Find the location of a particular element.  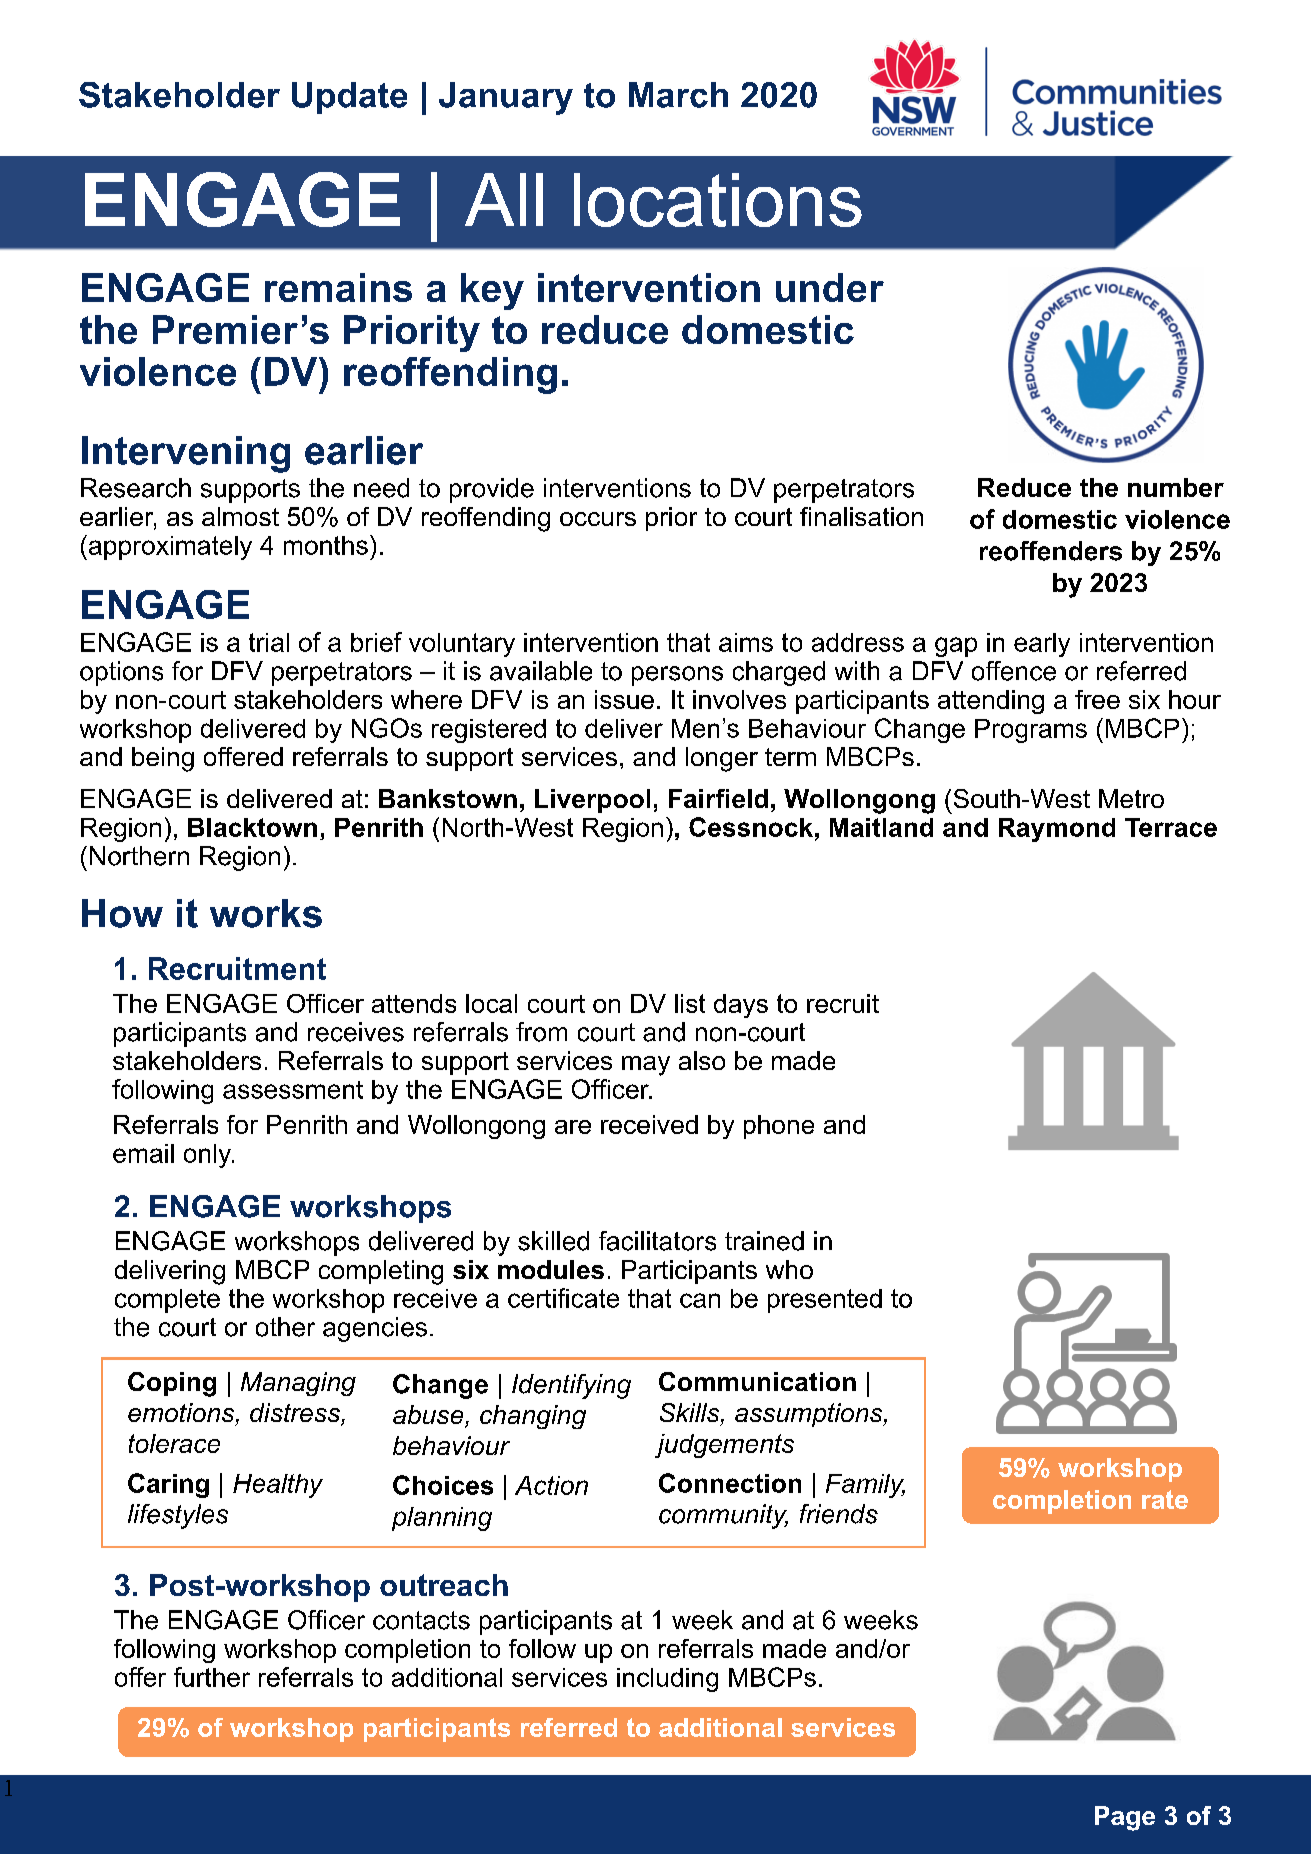

facilitators is located at coordinates (657, 1241).
